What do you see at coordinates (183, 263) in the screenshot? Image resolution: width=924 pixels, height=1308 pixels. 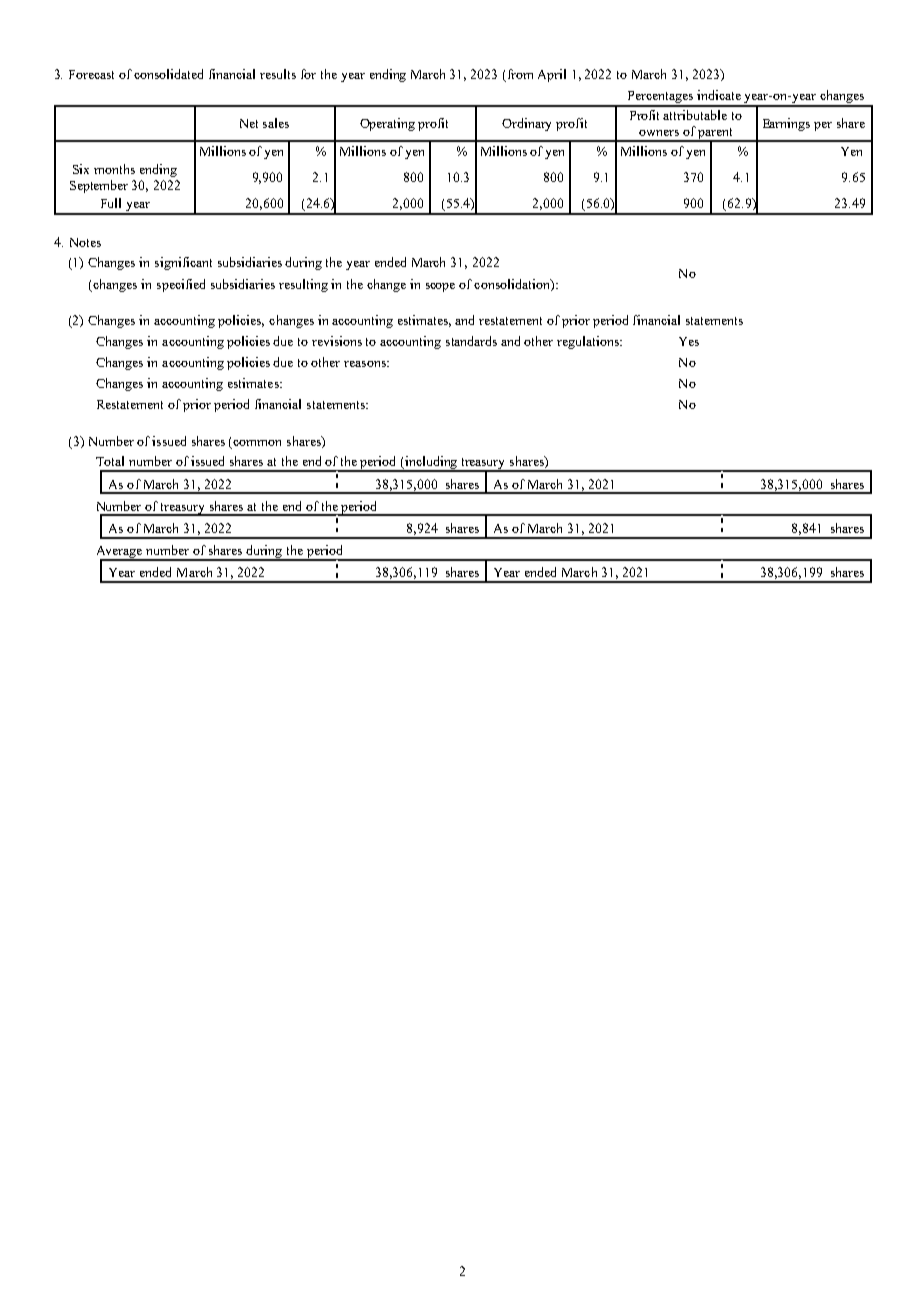 I see `significant` at bounding box center [183, 263].
